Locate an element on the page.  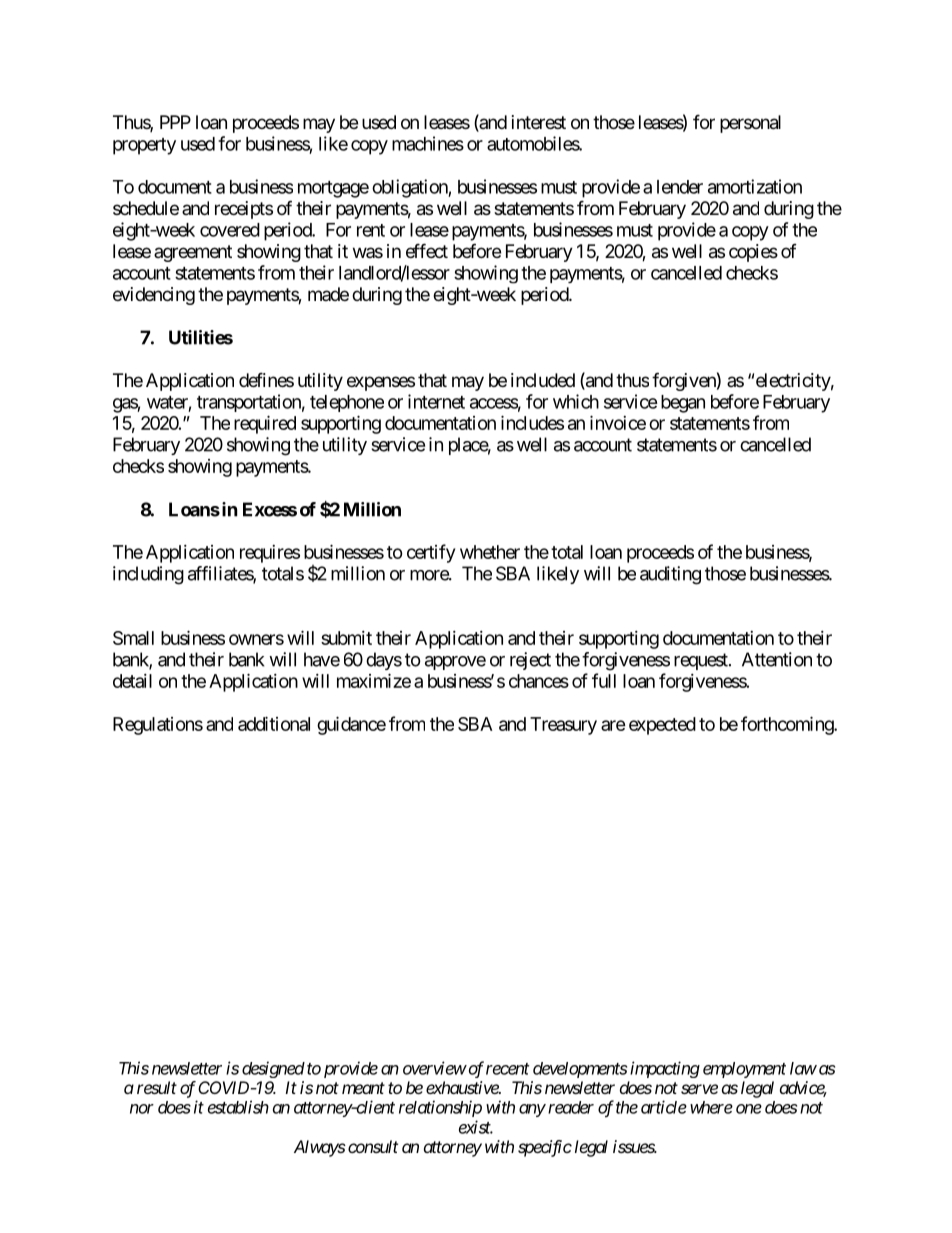
establish is located at coordinates (238, 1107).
